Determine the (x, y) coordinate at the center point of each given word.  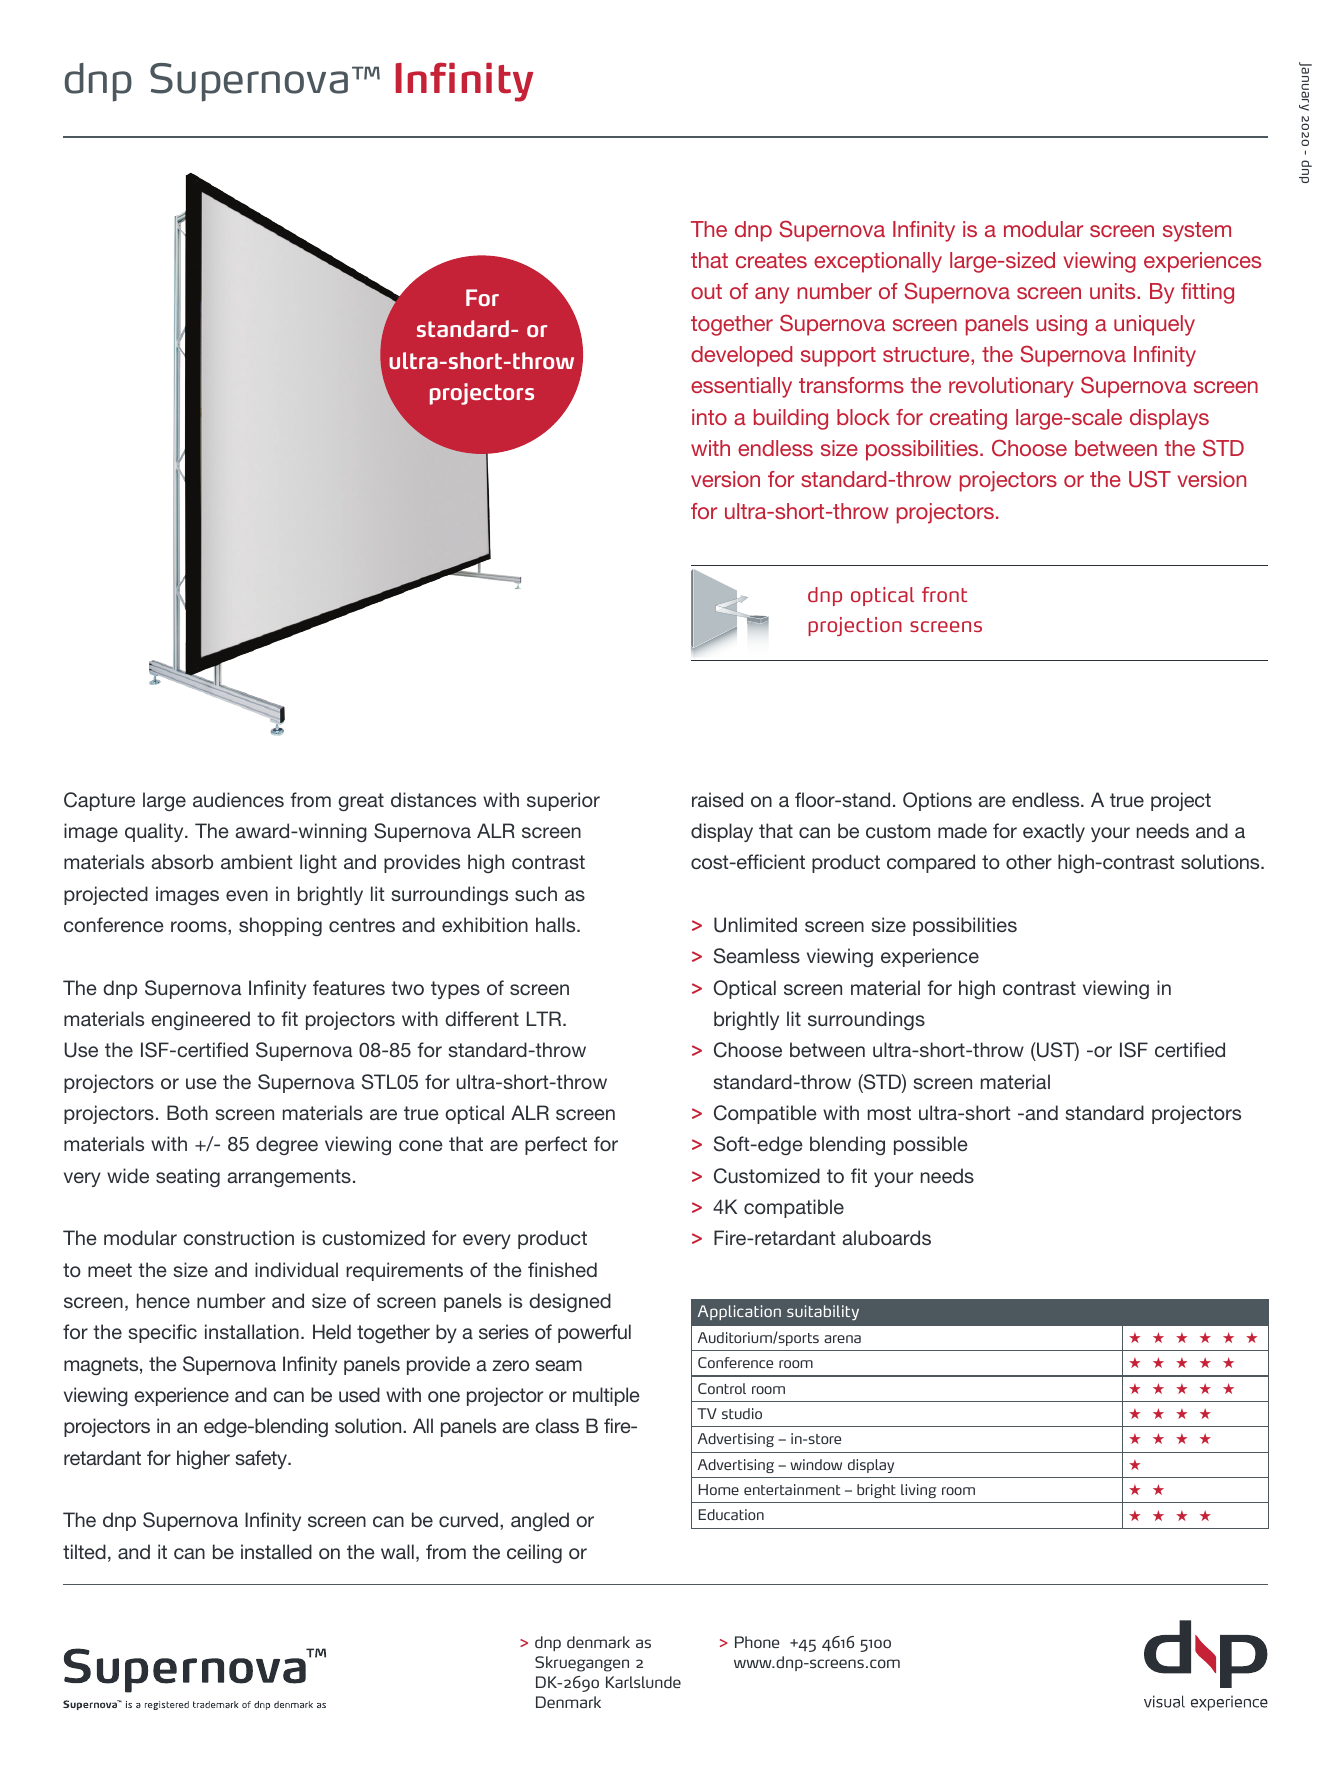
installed (276, 1551)
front (944, 594)
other (1029, 861)
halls (557, 924)
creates (771, 260)
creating (968, 419)
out (706, 291)
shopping (280, 926)
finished (562, 1269)
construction (238, 1237)
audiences (238, 799)
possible (931, 1145)
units (1114, 291)
